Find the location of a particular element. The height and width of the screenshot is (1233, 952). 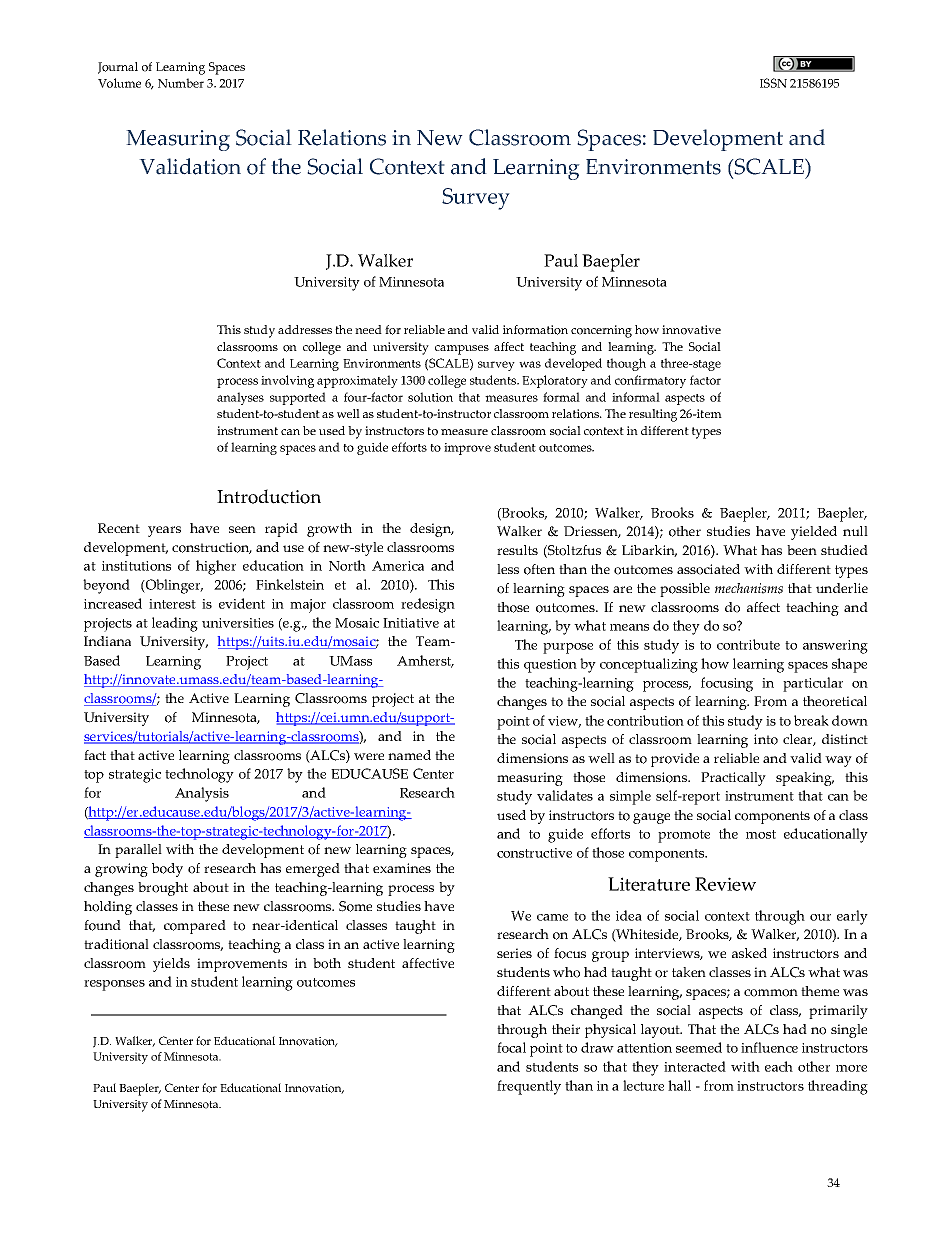

ISSN is located at coordinates (773, 83).
